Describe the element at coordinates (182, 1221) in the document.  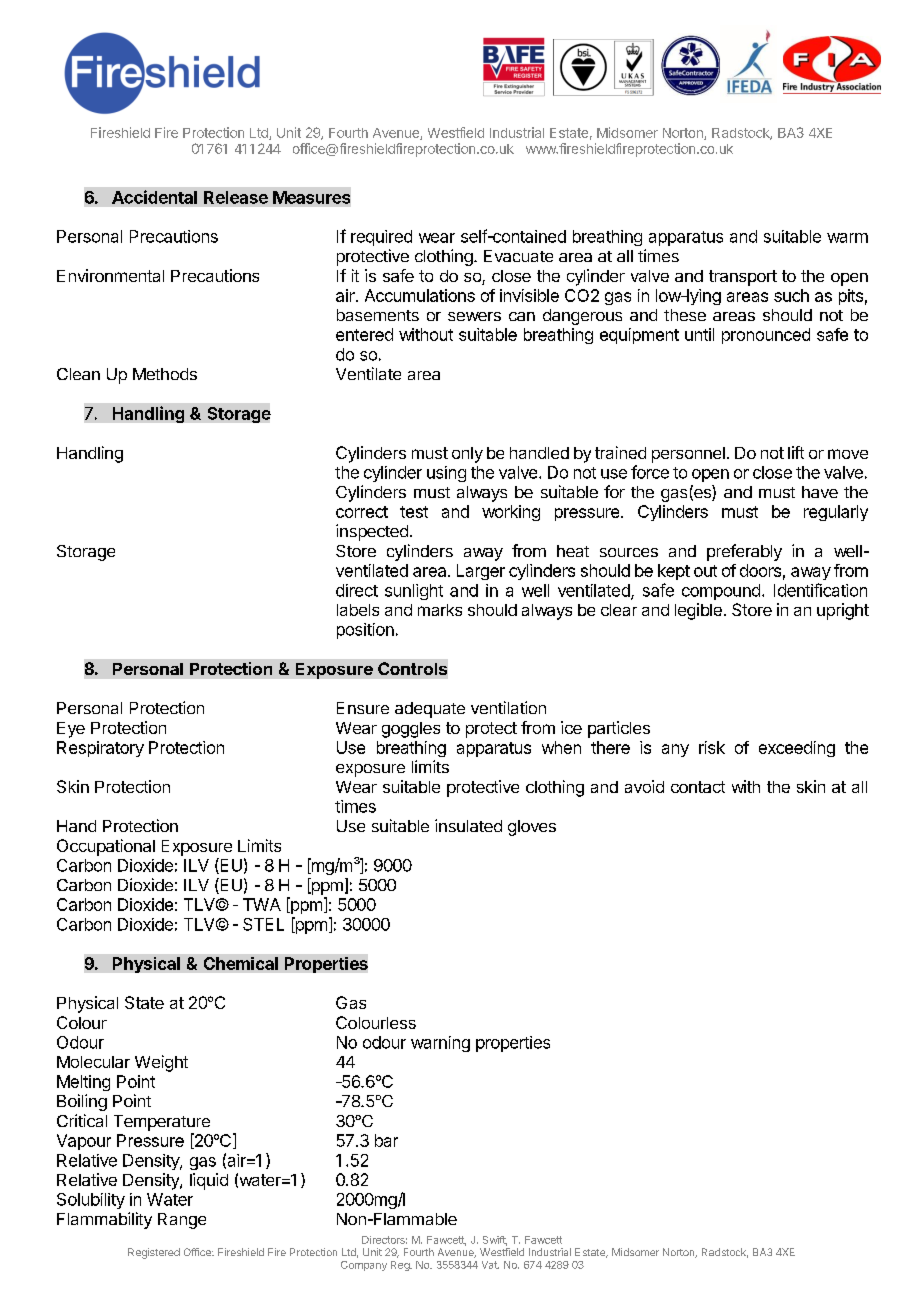
I see `Range` at that location.
